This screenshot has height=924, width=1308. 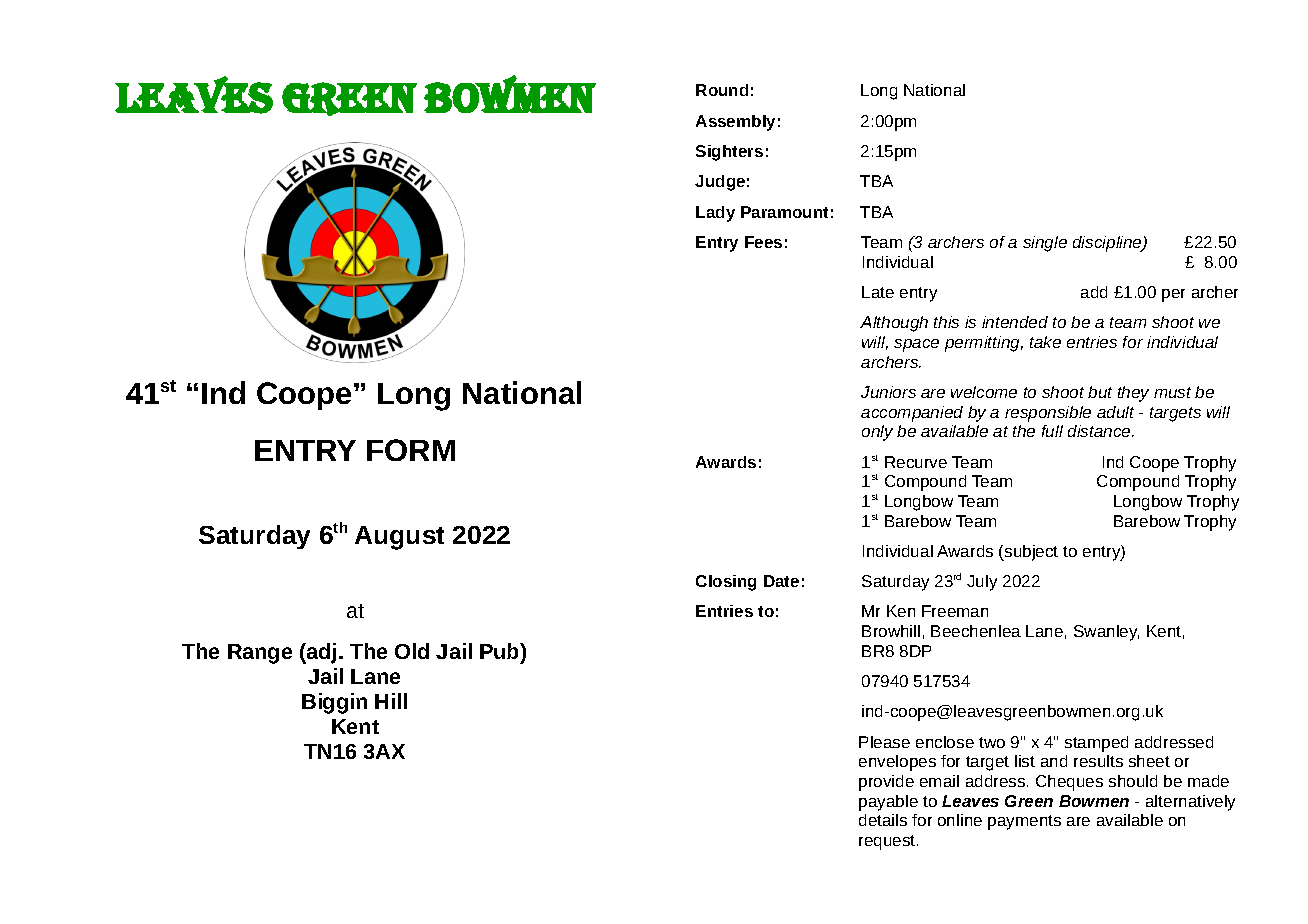 I want to click on Lady, so click(x=715, y=214).
